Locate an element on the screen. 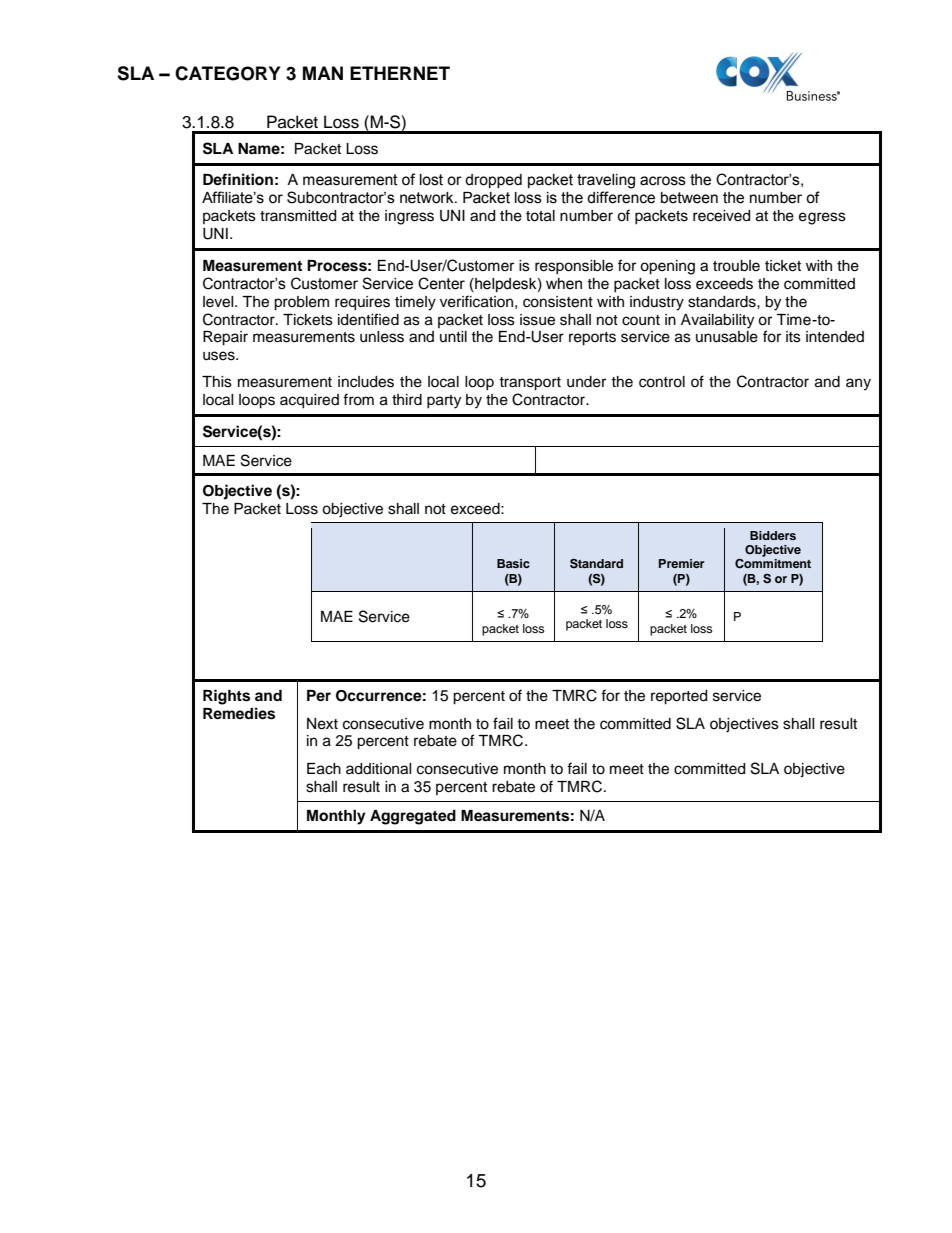  Aggregated is located at coordinates (413, 817).
